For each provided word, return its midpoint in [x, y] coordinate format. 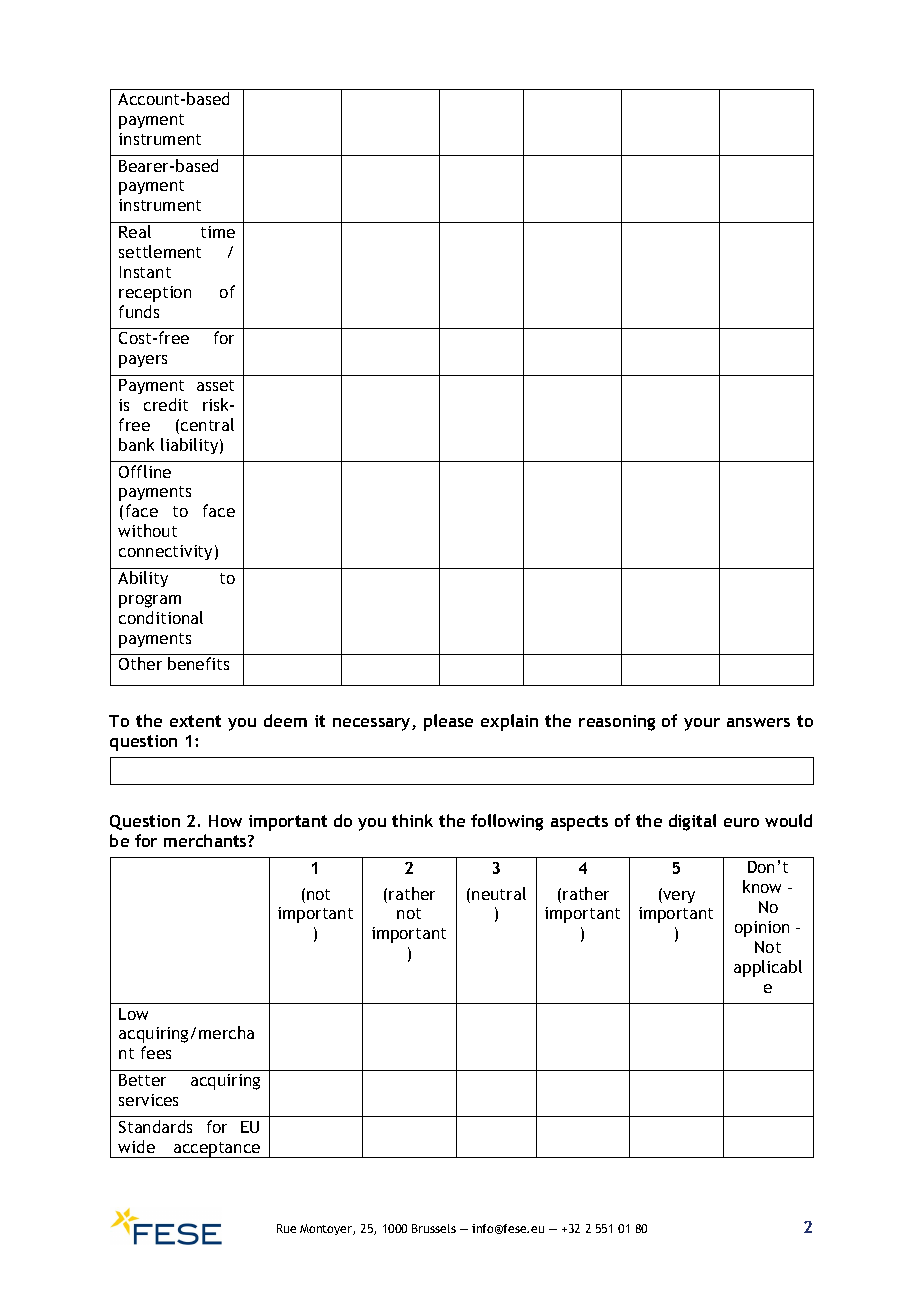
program [150, 601]
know [762, 886]
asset [215, 385]
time [218, 232]
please [448, 722]
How [225, 821]
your [702, 724]
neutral [499, 893]
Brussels [434, 1228]
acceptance [217, 1150]
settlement [160, 251]
